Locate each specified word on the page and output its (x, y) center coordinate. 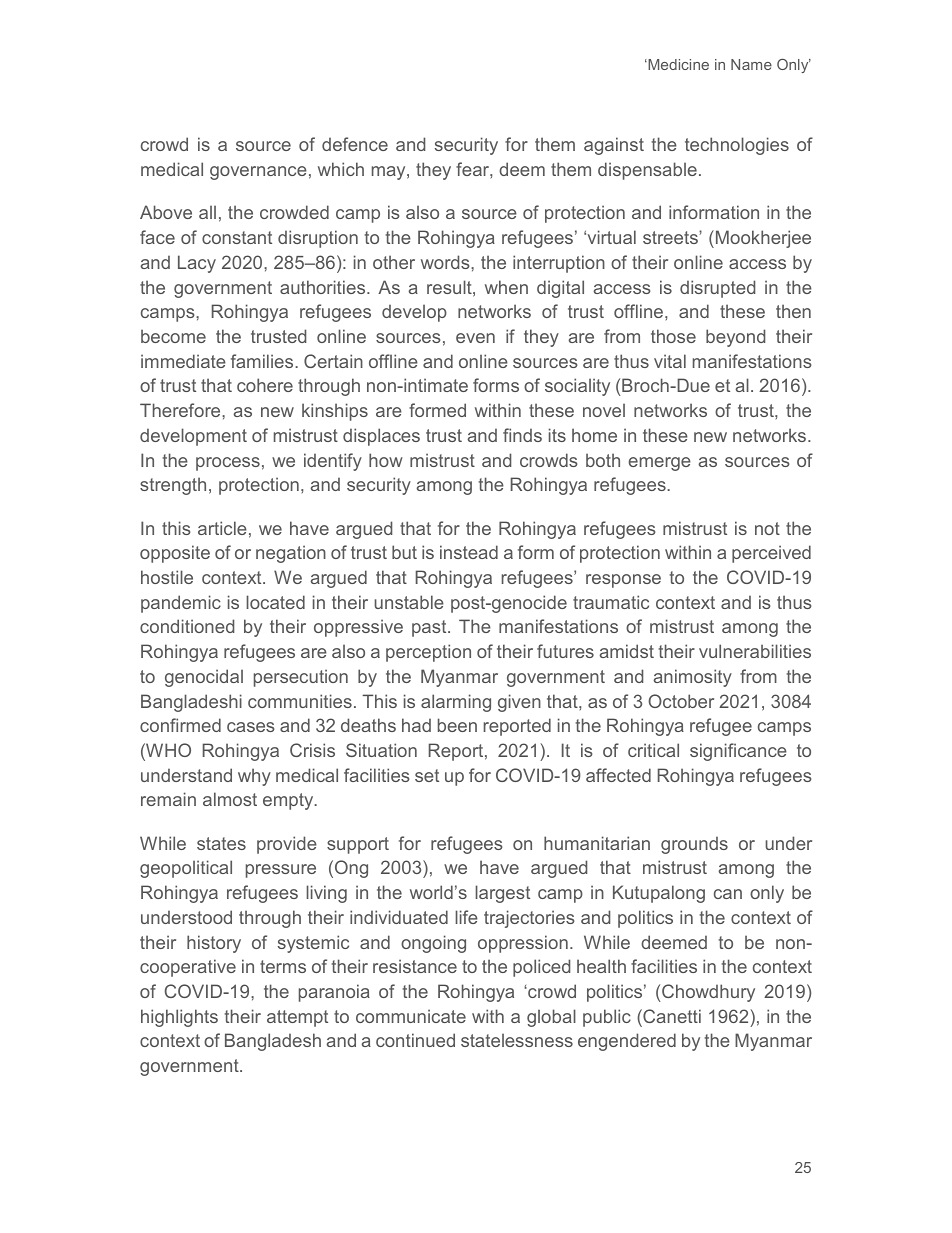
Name (751, 64)
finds (522, 435)
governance (258, 173)
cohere (265, 385)
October (681, 701)
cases (251, 727)
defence (355, 144)
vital (670, 361)
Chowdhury (708, 993)
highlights (179, 1018)
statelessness (517, 1040)
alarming (456, 703)
